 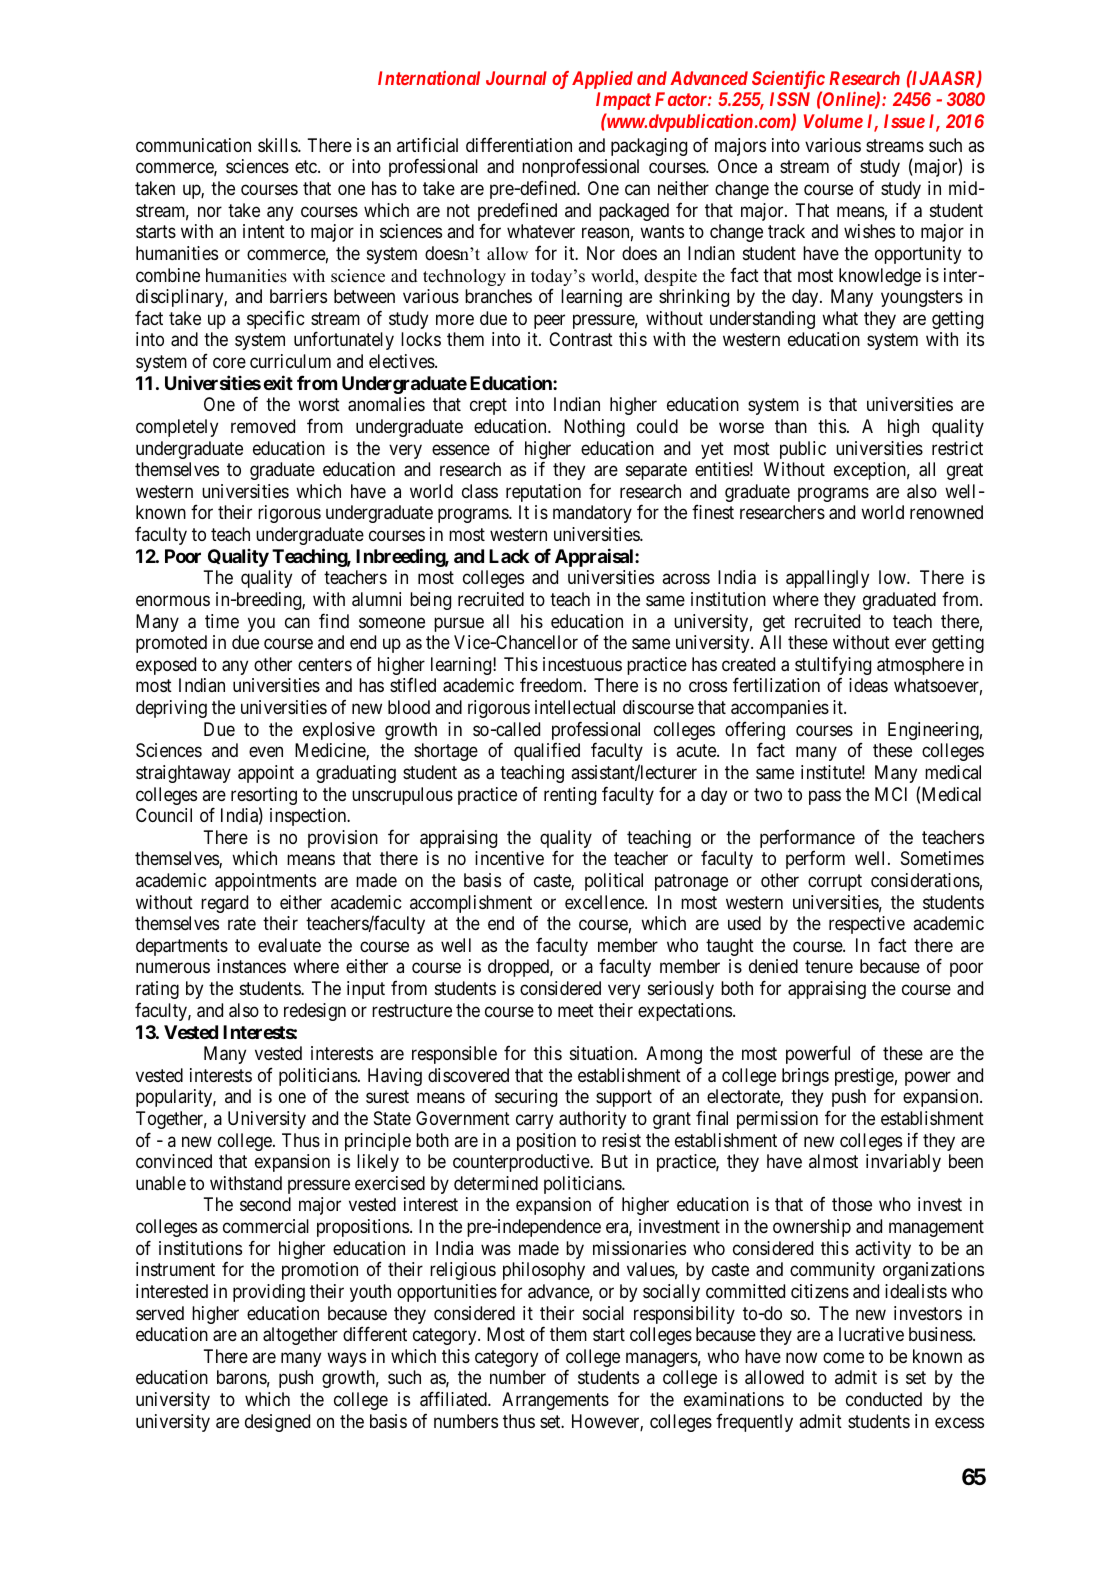 What do you see at coordinates (957, 448) in the screenshot?
I see `restrict` at bounding box center [957, 448].
